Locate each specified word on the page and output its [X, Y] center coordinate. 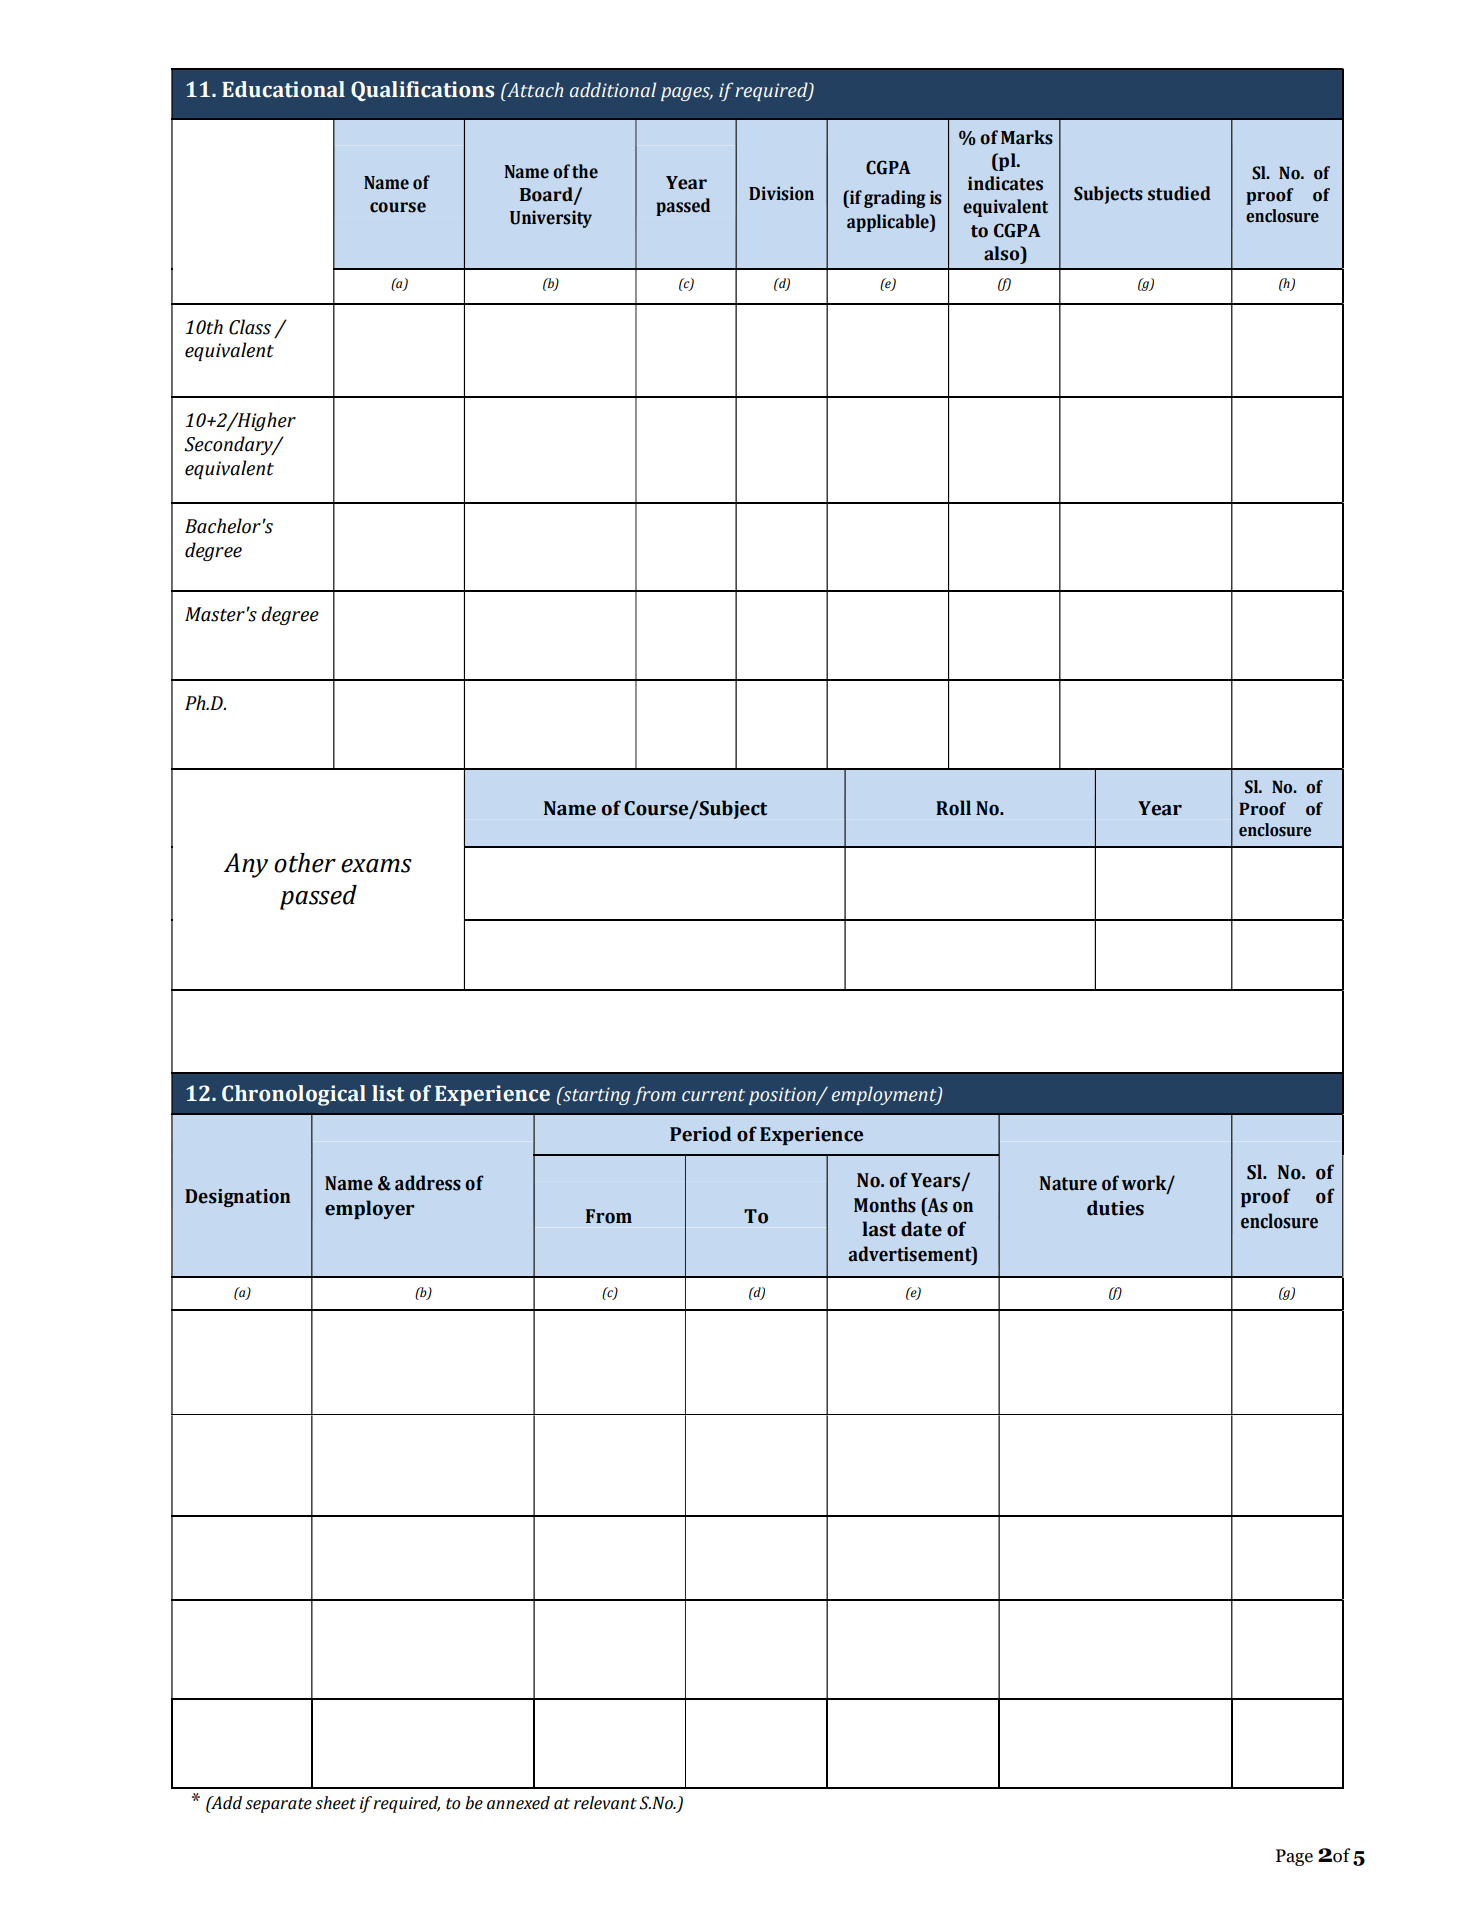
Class [250, 327]
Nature [1068, 1183]
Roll [953, 808]
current [713, 1095]
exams [376, 866]
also [1003, 253]
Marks [1027, 137]
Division [781, 193]
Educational [283, 89]
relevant [605, 1803]
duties [1115, 1208]
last [879, 1229]
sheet [335, 1803]
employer [369, 1209]
